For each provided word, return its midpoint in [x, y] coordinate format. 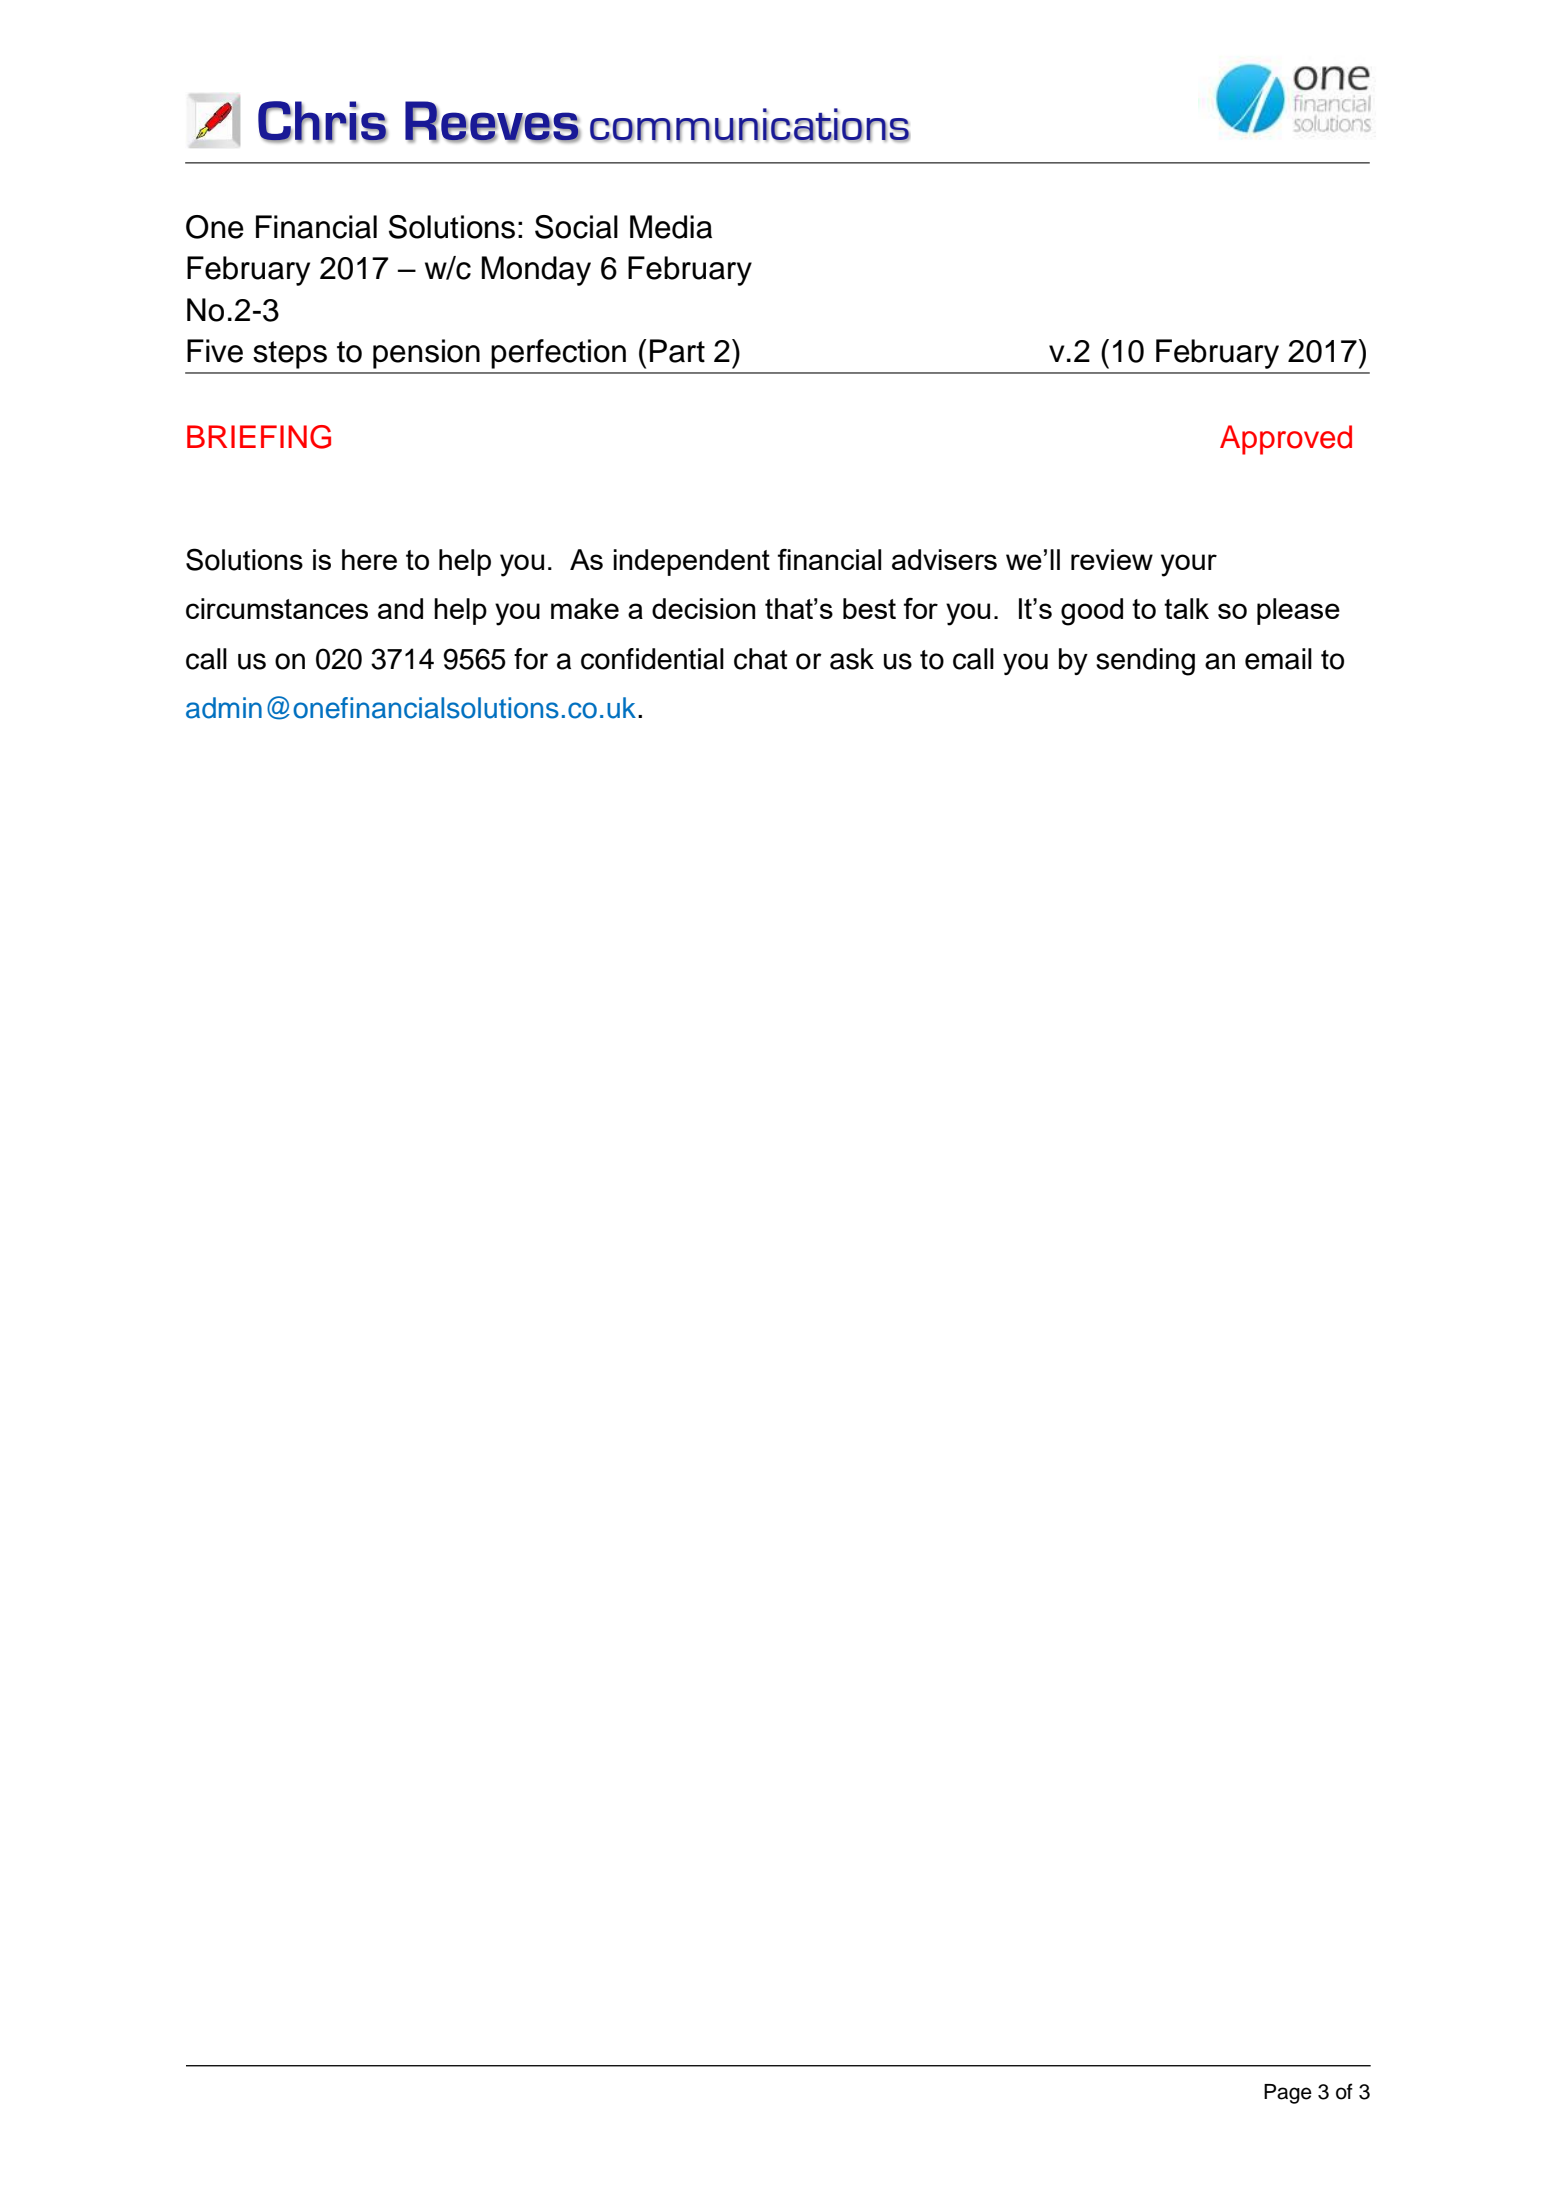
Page [1288, 2094]
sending [1145, 662]
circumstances [277, 608]
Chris [323, 122]
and [400, 608]
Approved [1286, 440]
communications [750, 125]
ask [852, 659]
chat [761, 659]
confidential [652, 659]
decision [703, 608]
